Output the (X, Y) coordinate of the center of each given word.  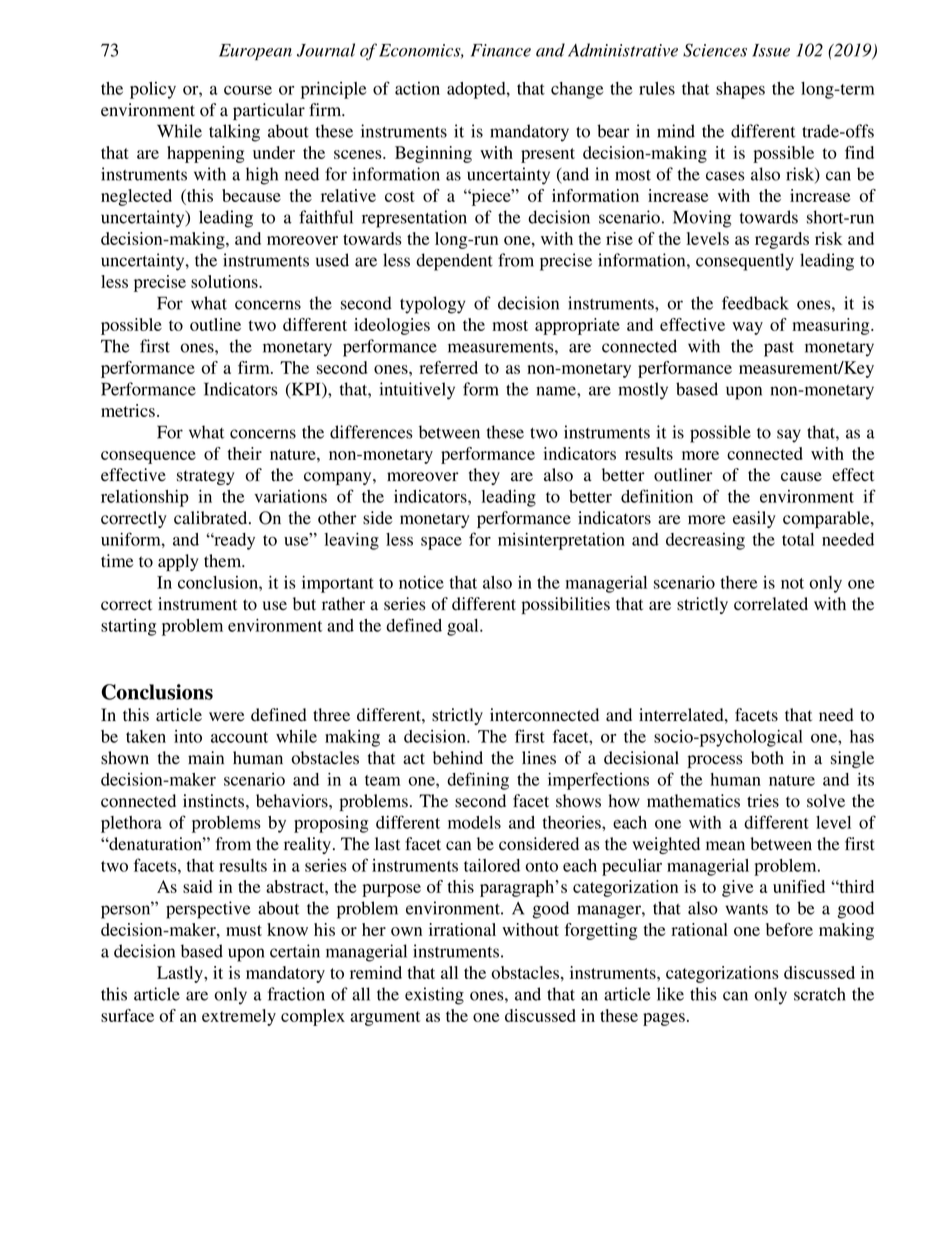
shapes (740, 90)
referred (448, 367)
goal (464, 627)
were (227, 717)
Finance (501, 50)
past (779, 349)
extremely (239, 1017)
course (248, 90)
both (767, 758)
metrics (128, 410)
